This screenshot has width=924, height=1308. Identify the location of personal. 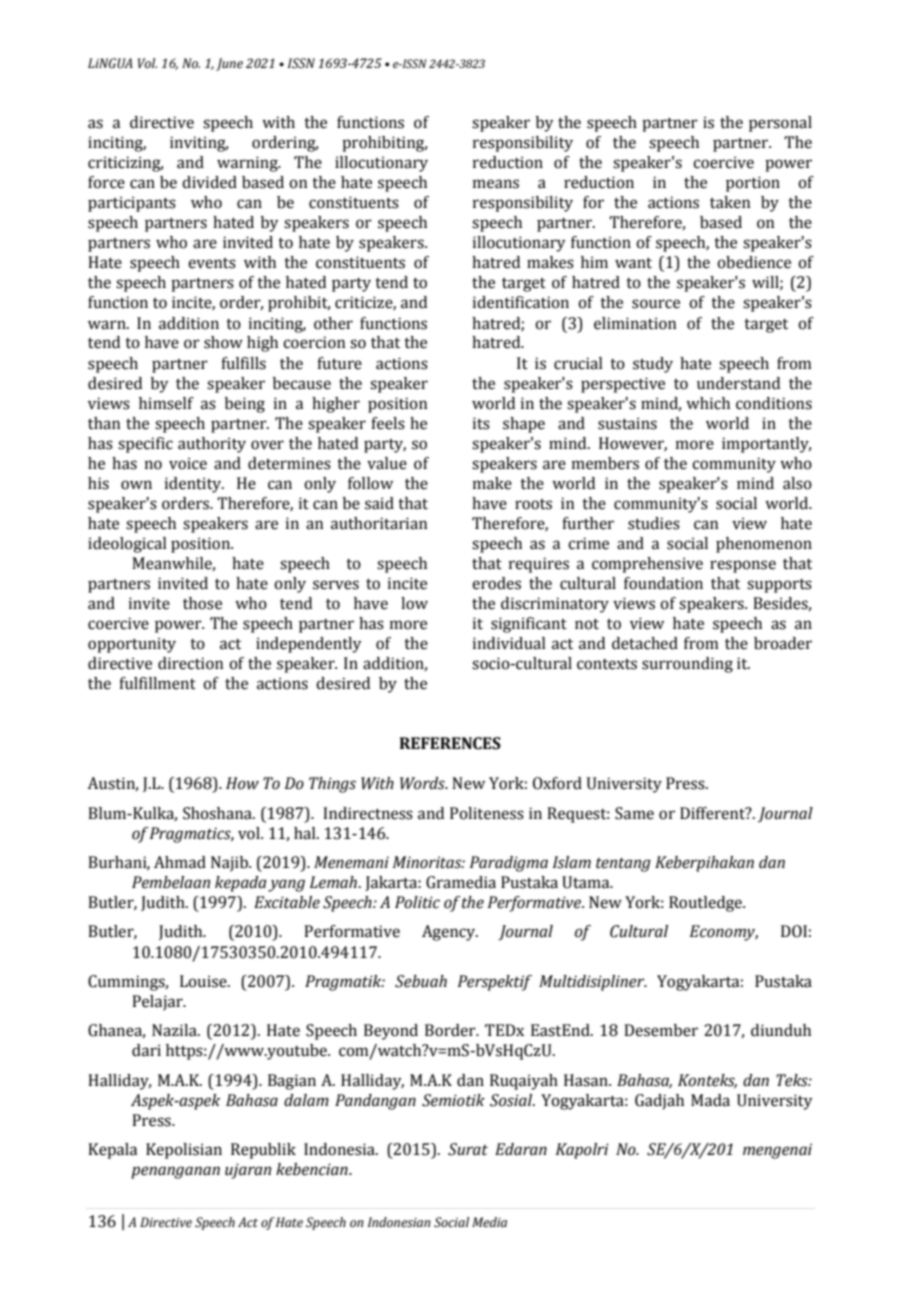
(780, 124).
